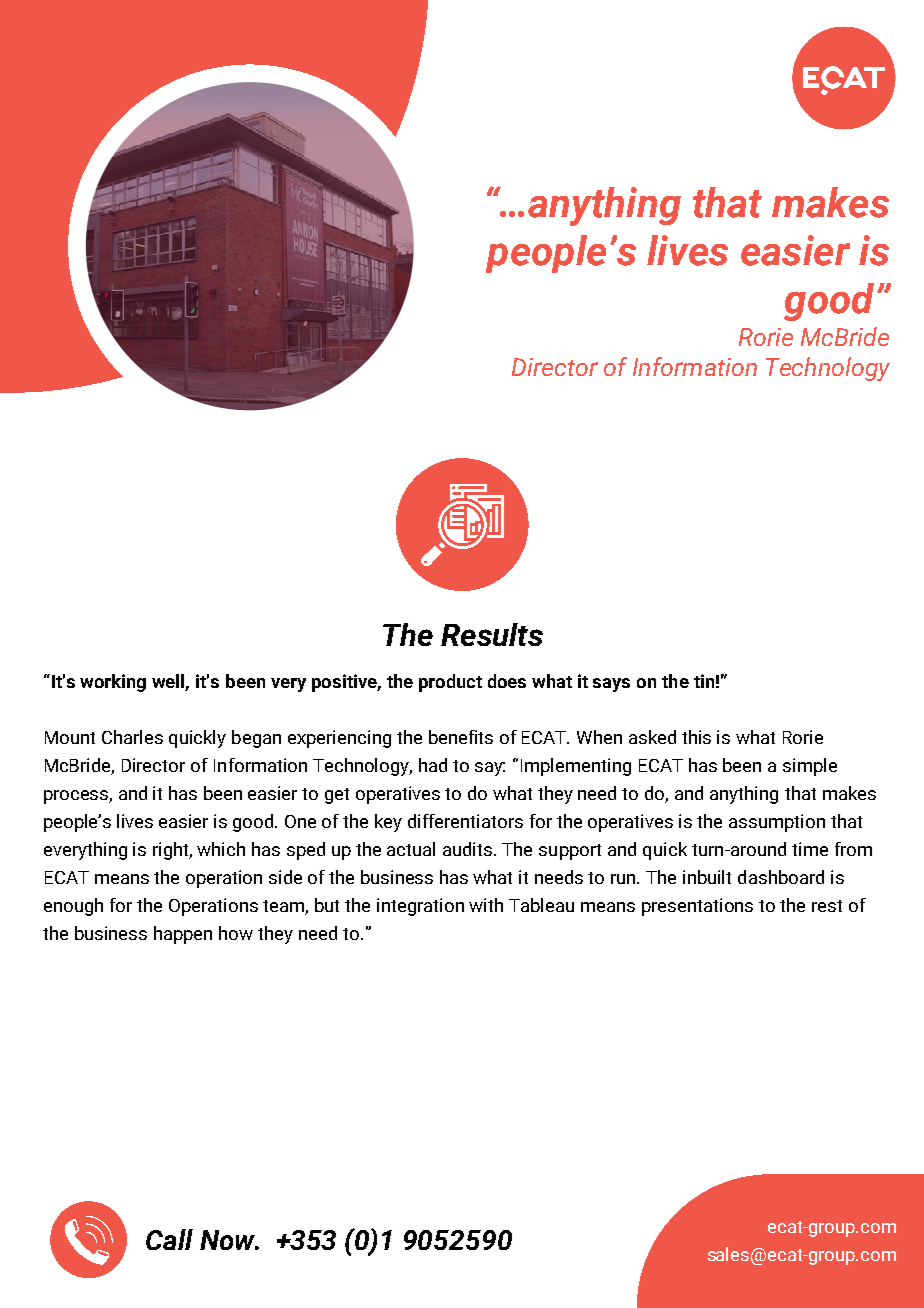  Describe the element at coordinates (183, 935) in the screenshot. I see `happen` at that location.
